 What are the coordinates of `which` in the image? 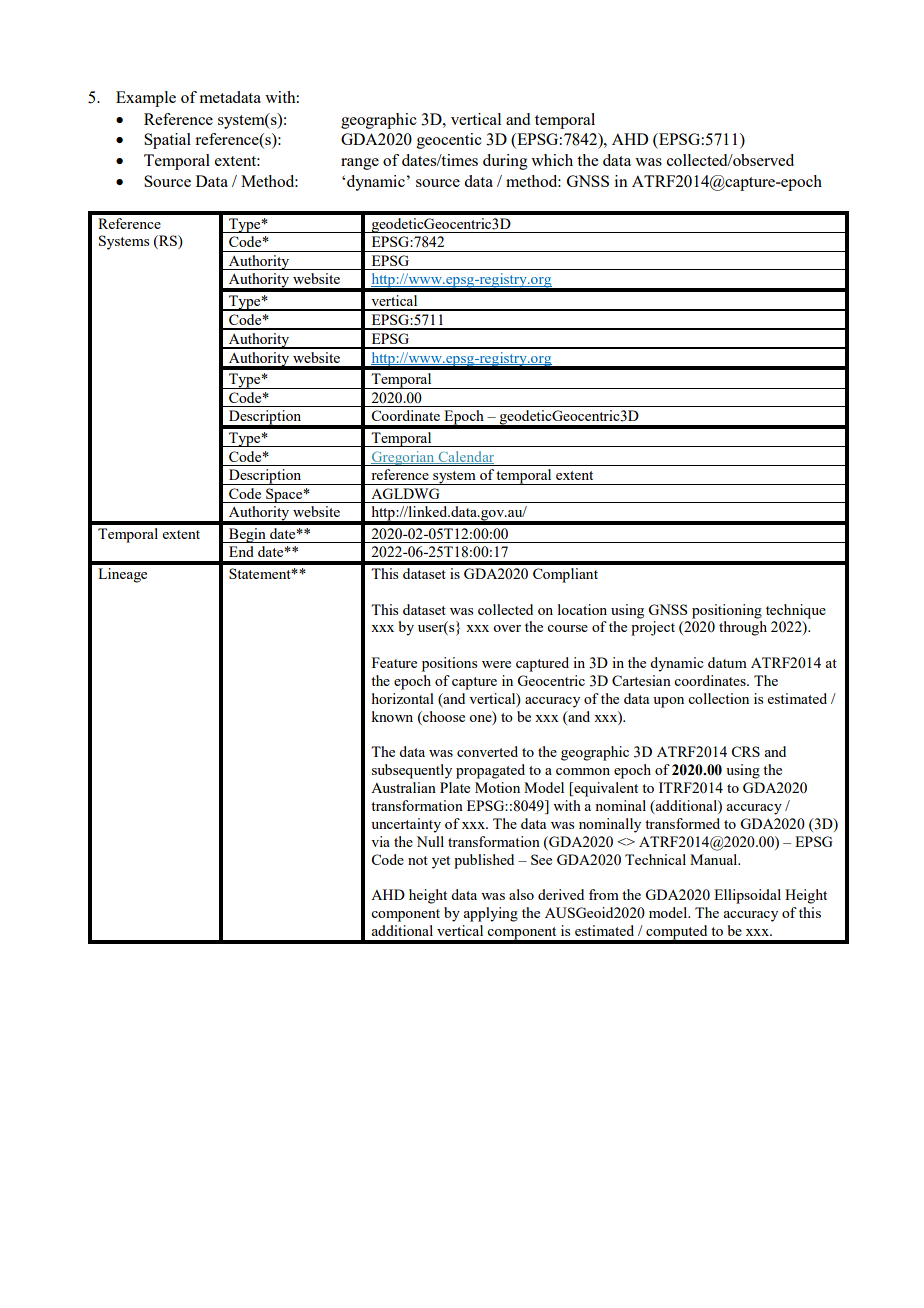 It's located at (552, 160).
